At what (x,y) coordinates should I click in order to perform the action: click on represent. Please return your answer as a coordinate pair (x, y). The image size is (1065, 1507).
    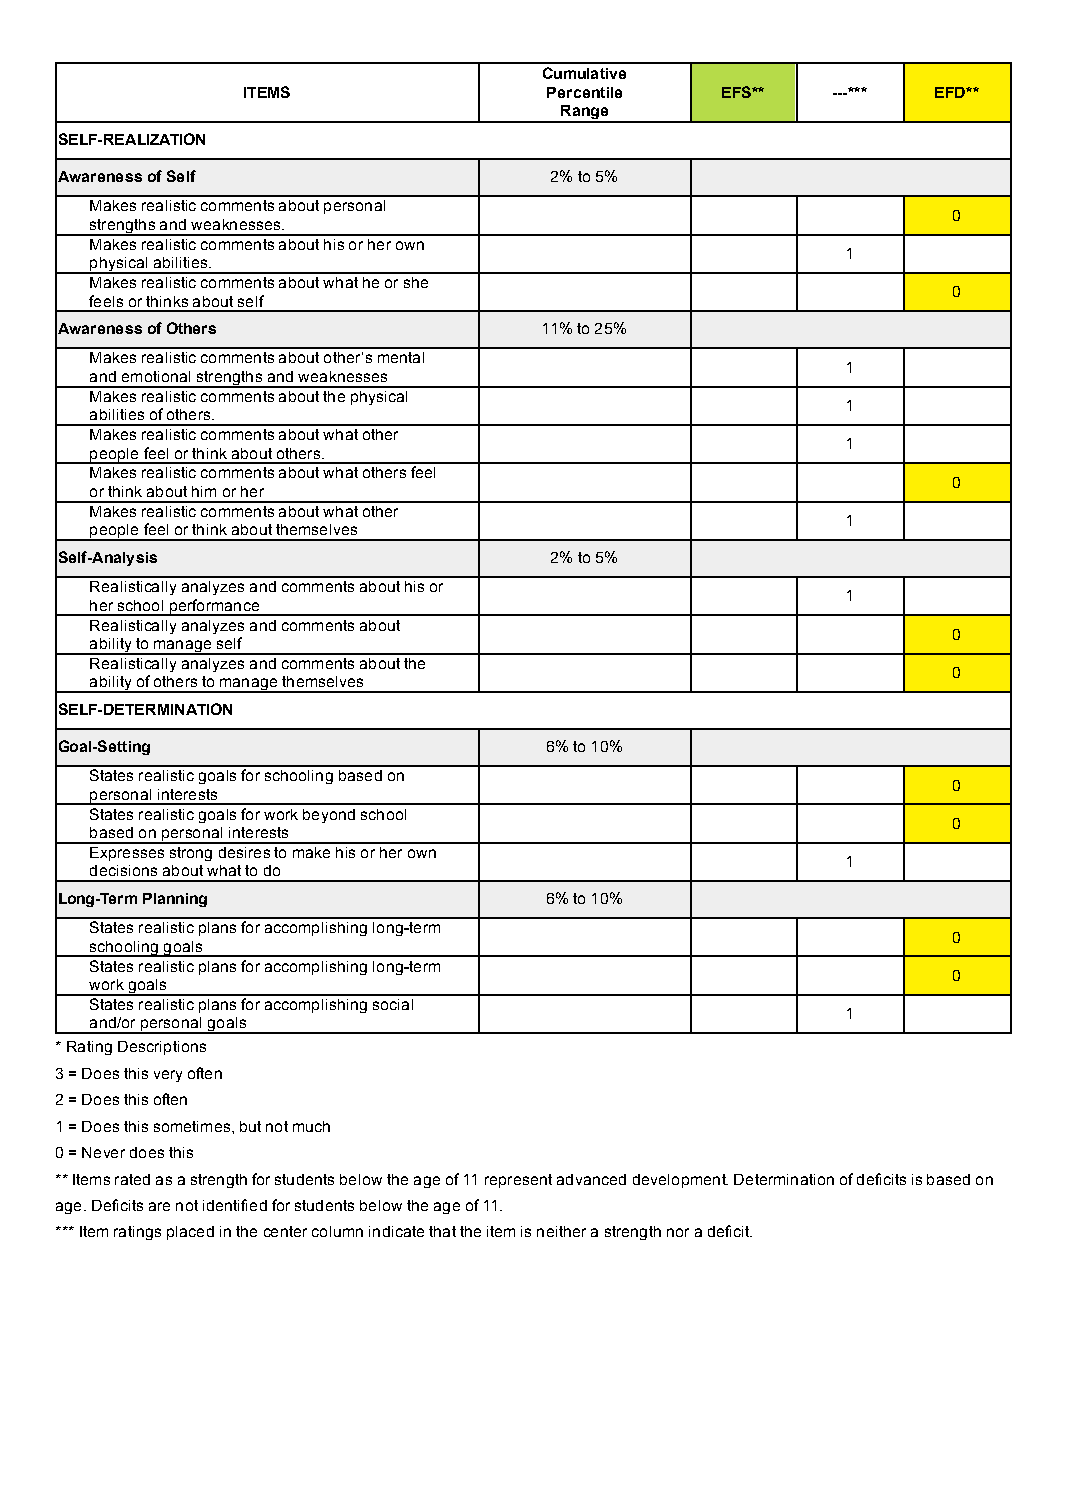
    Looking at the image, I should click on (518, 1181).
